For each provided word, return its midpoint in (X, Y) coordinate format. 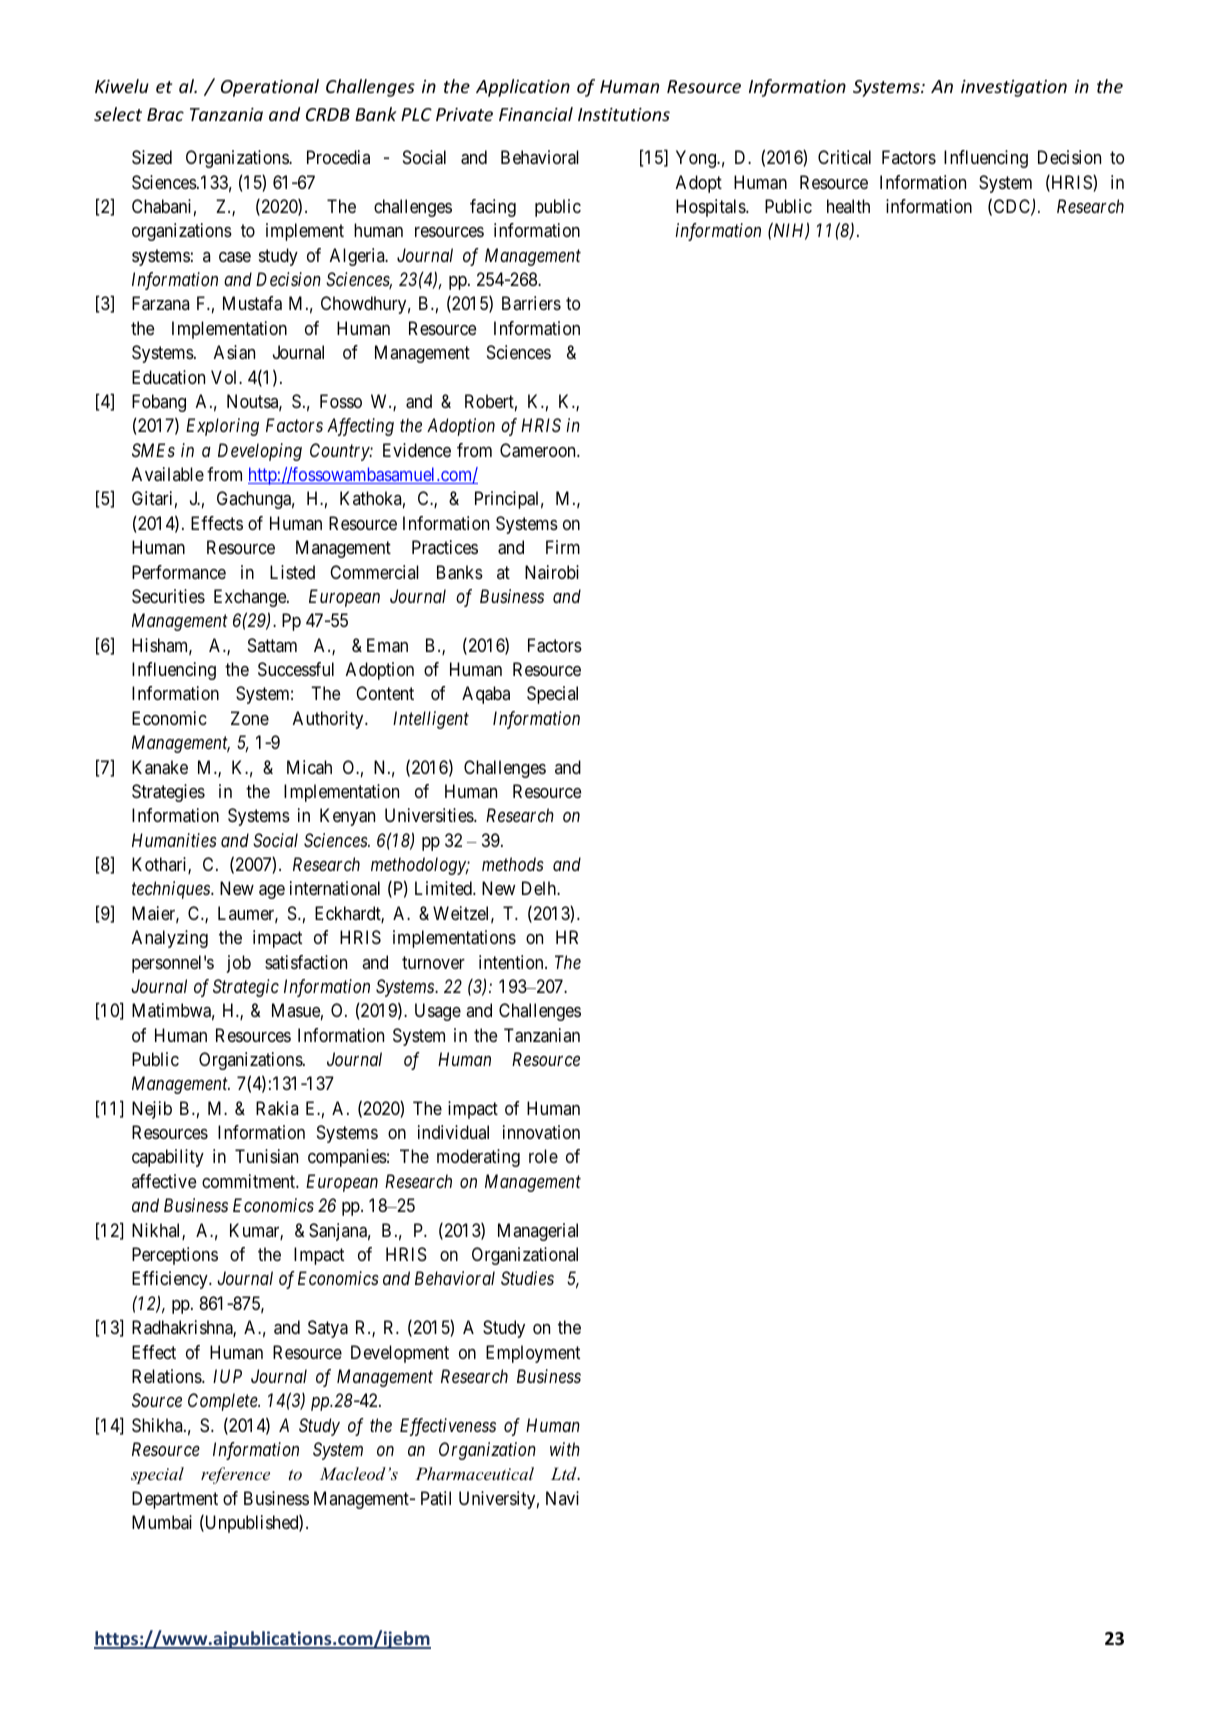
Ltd (565, 1473)
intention (512, 962)
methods (512, 864)
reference (235, 1475)
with (565, 1449)
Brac (165, 114)
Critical (844, 157)
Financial (536, 114)
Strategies (168, 793)
